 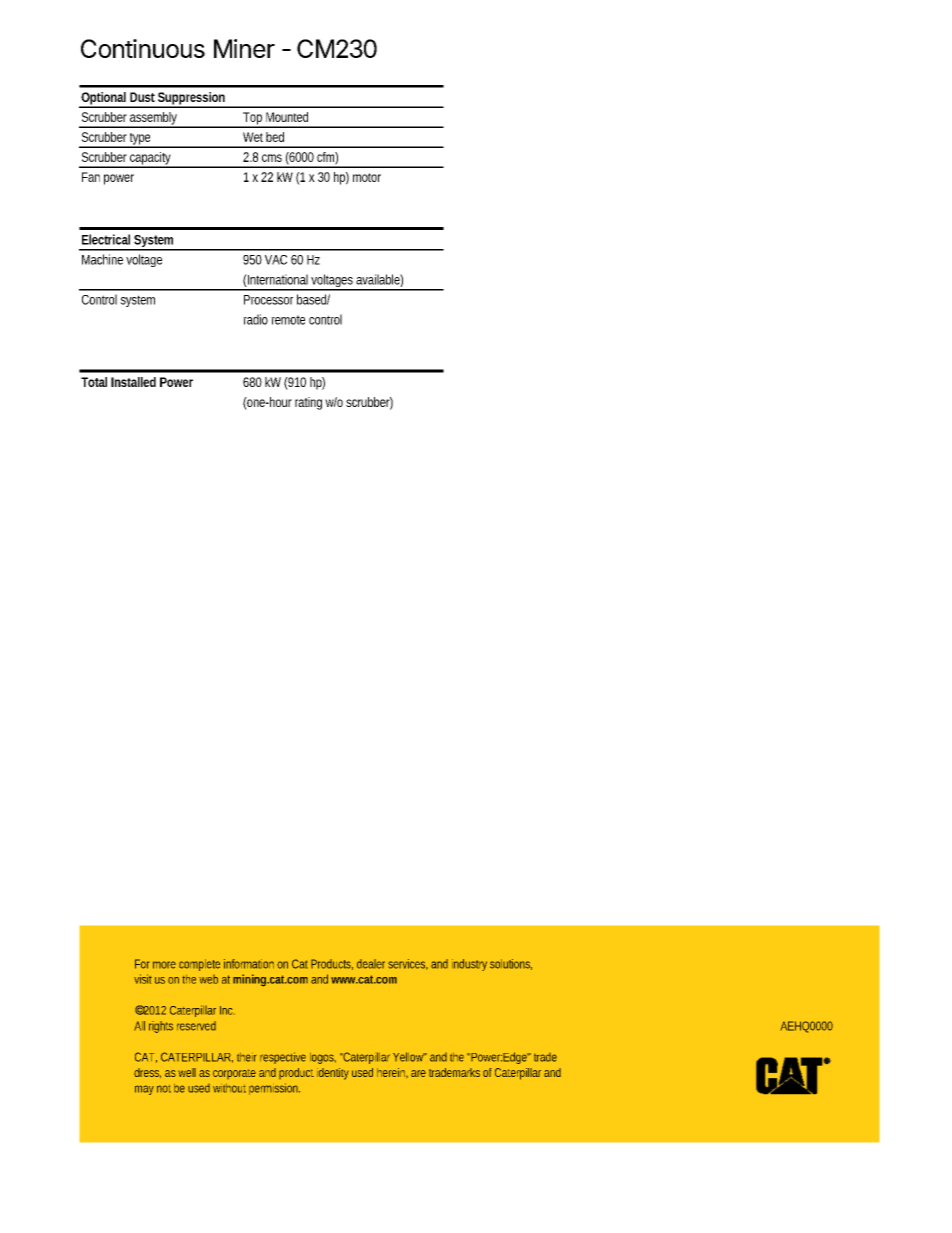 What do you see at coordinates (143, 48) in the screenshot?
I see `Continuous` at bounding box center [143, 48].
